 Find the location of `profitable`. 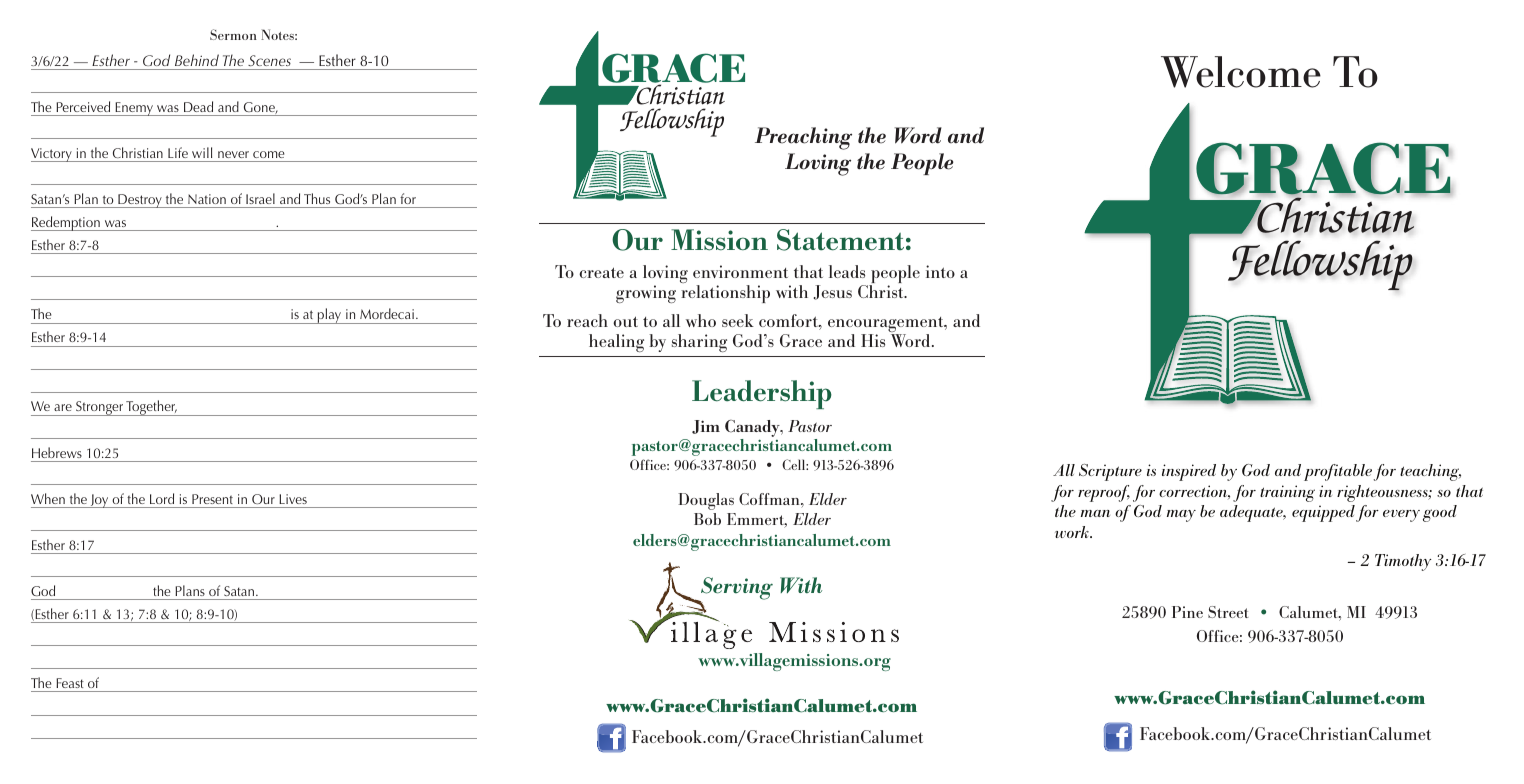

profitable is located at coordinates (1338, 472).
